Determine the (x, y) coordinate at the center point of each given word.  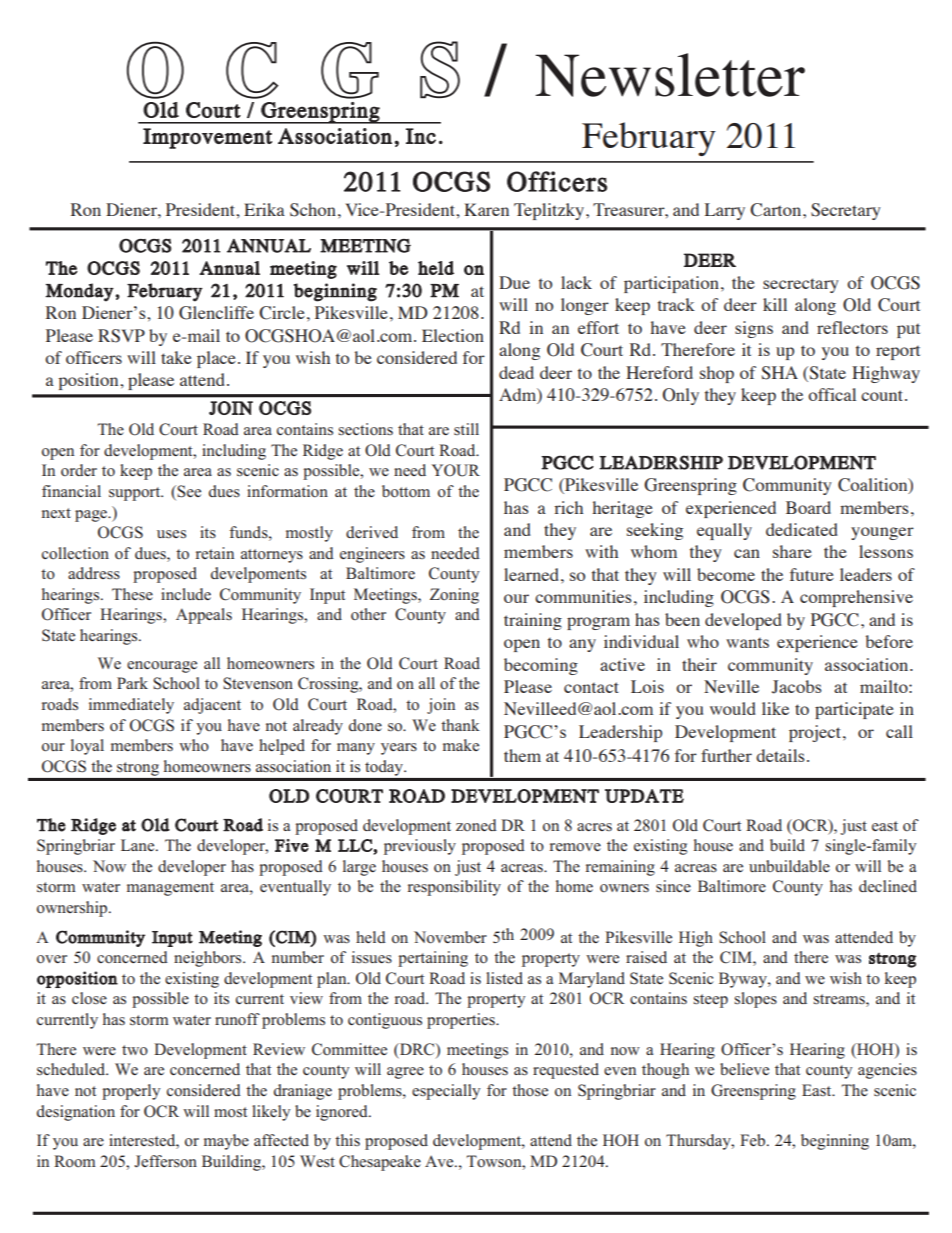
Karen (486, 209)
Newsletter (670, 75)
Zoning (454, 596)
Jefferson (165, 1161)
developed (743, 621)
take (176, 357)
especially (446, 1092)
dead (516, 372)
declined (888, 886)
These (132, 594)
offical (832, 394)
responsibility (454, 888)
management (170, 889)
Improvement (207, 138)
